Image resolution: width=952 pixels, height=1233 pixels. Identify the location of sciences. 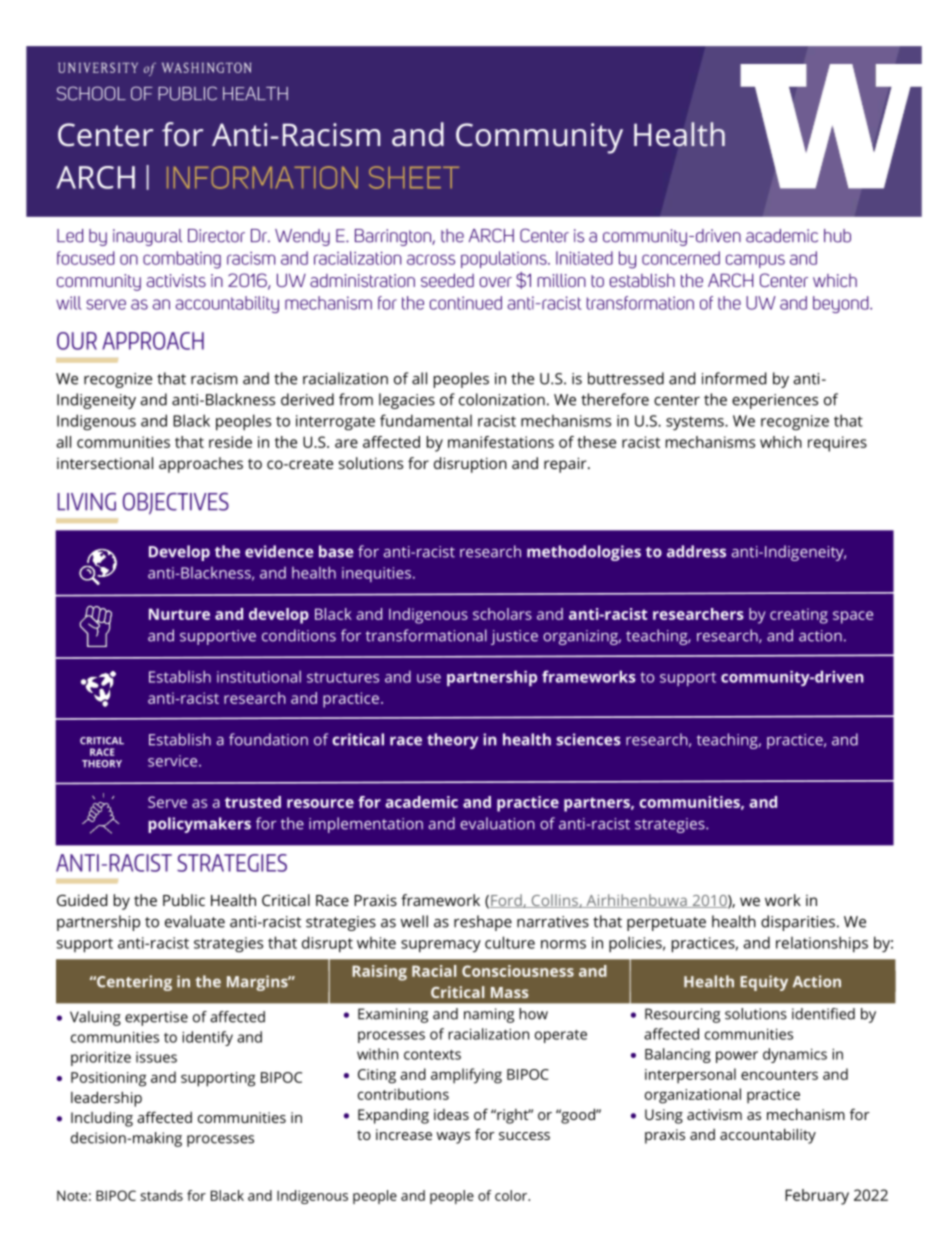
(588, 739).
